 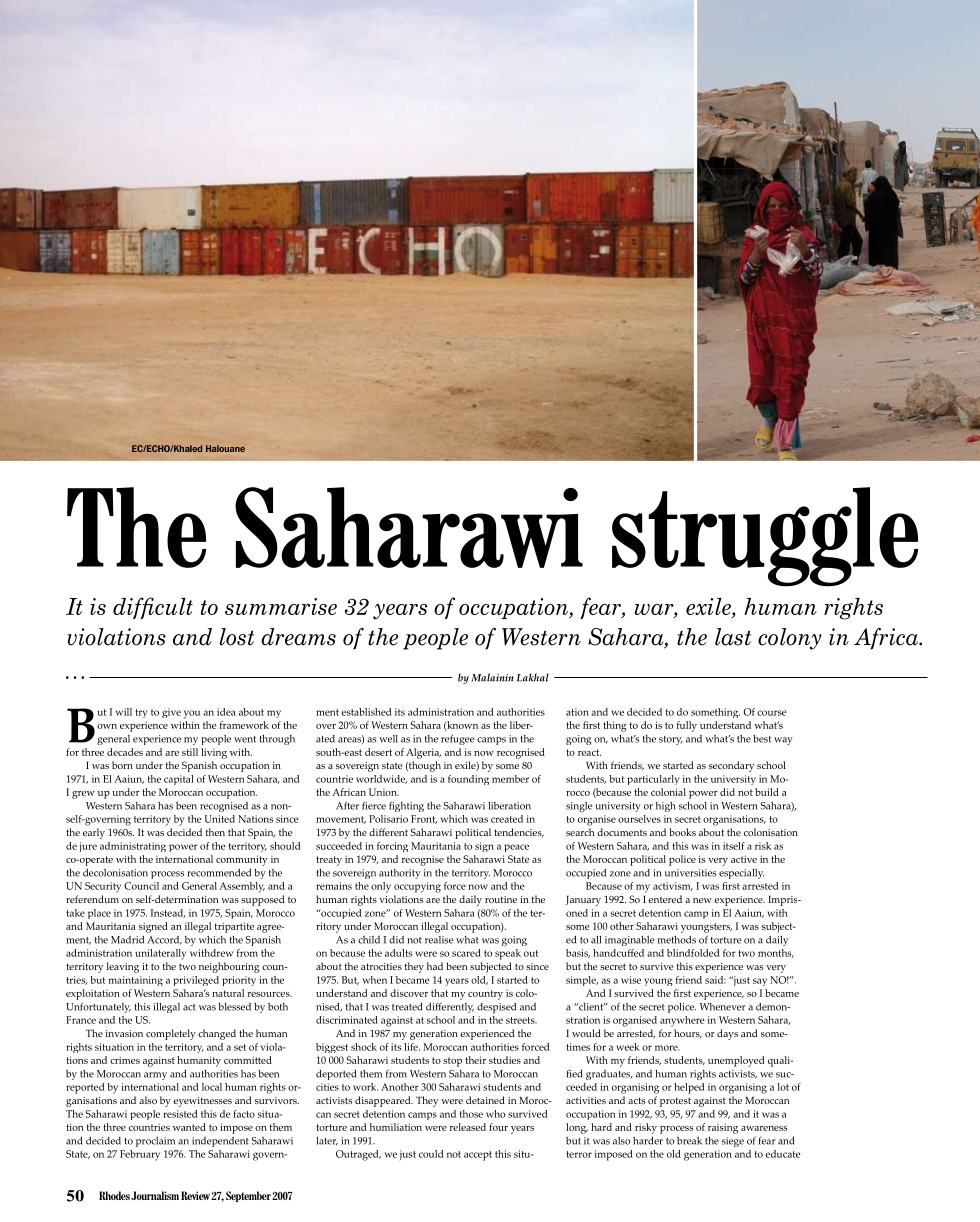 I want to click on administrating, so click(x=133, y=847).
